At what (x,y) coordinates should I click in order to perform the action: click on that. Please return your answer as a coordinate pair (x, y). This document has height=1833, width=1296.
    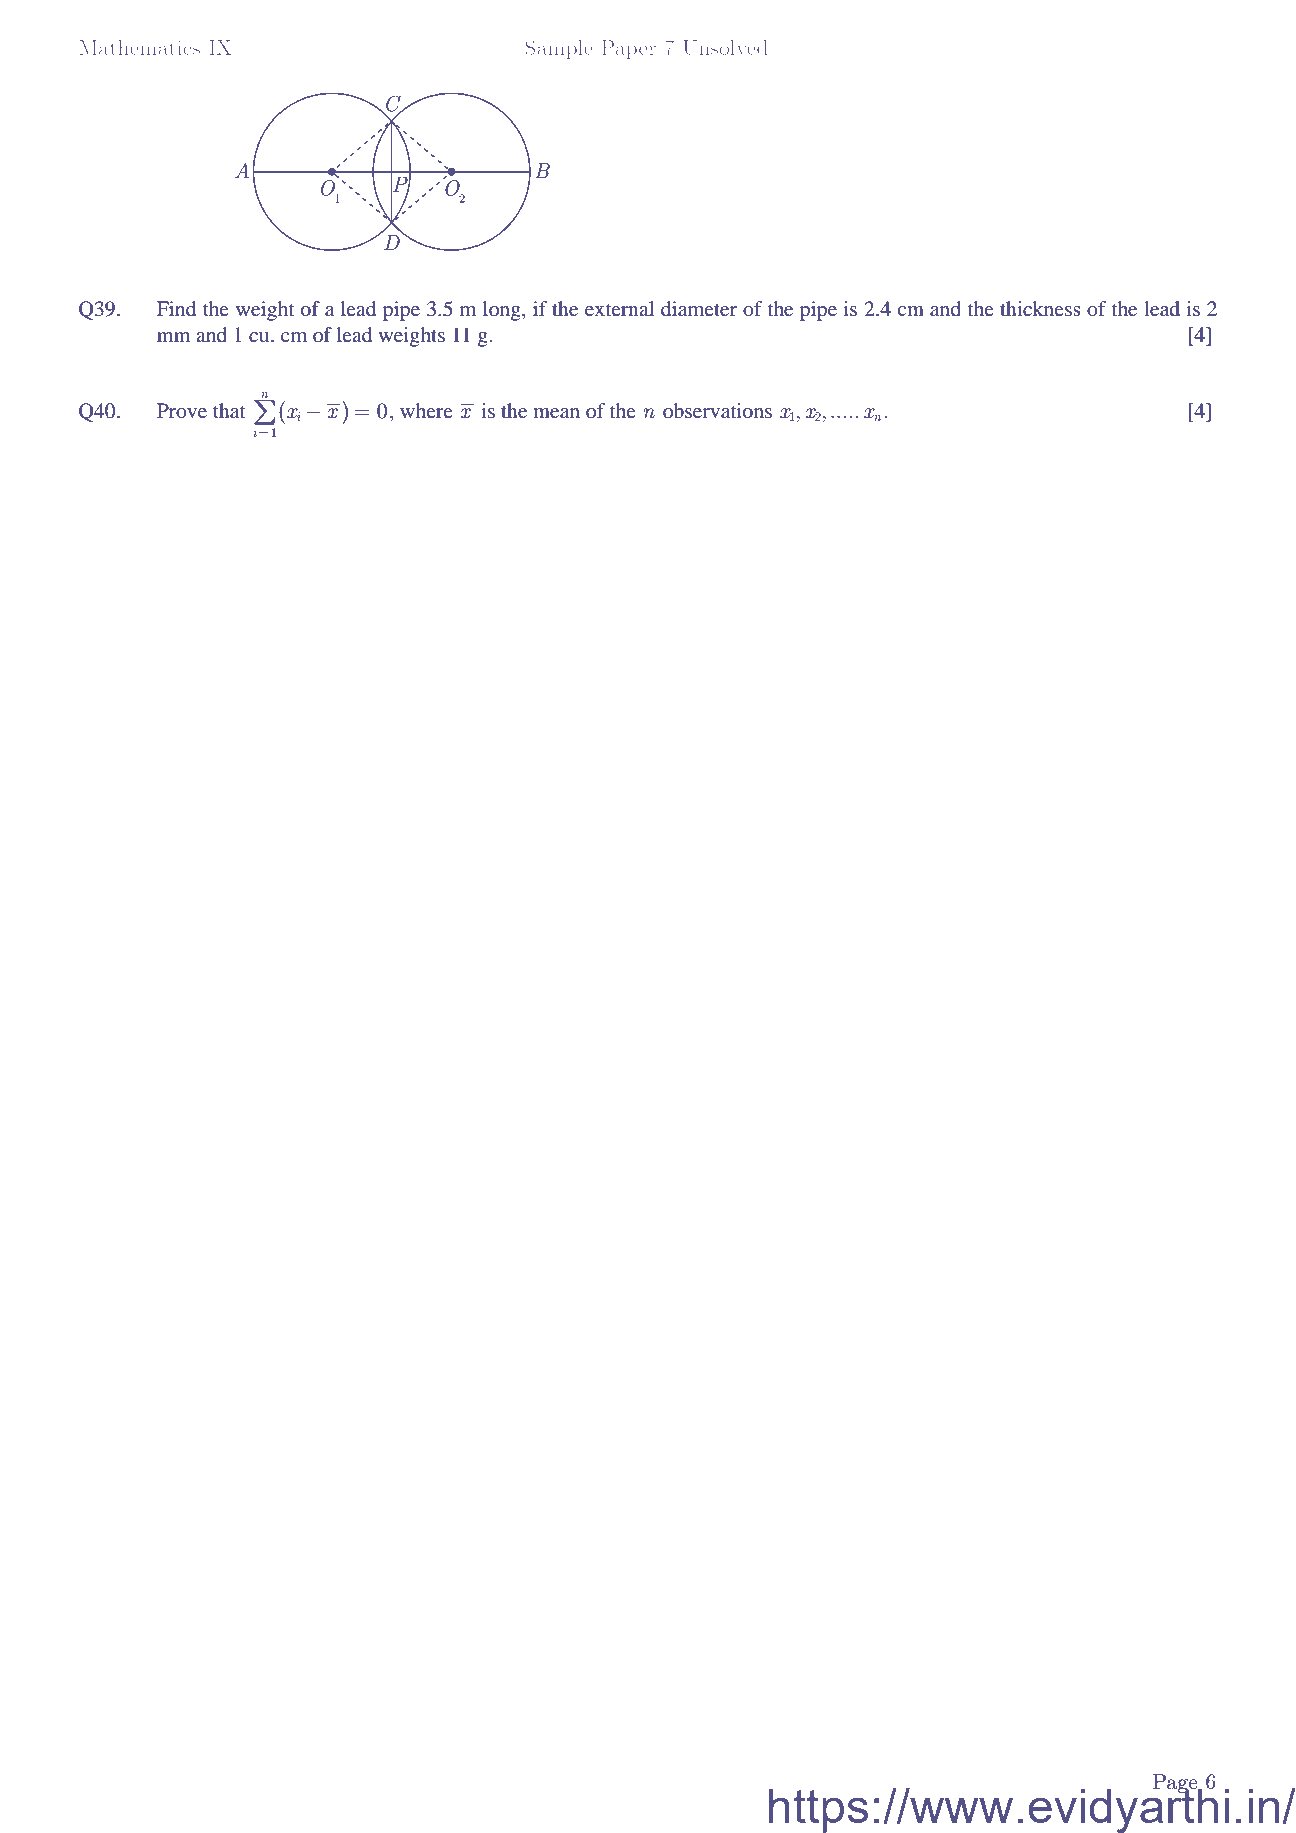
    Looking at the image, I should click on (229, 410).
